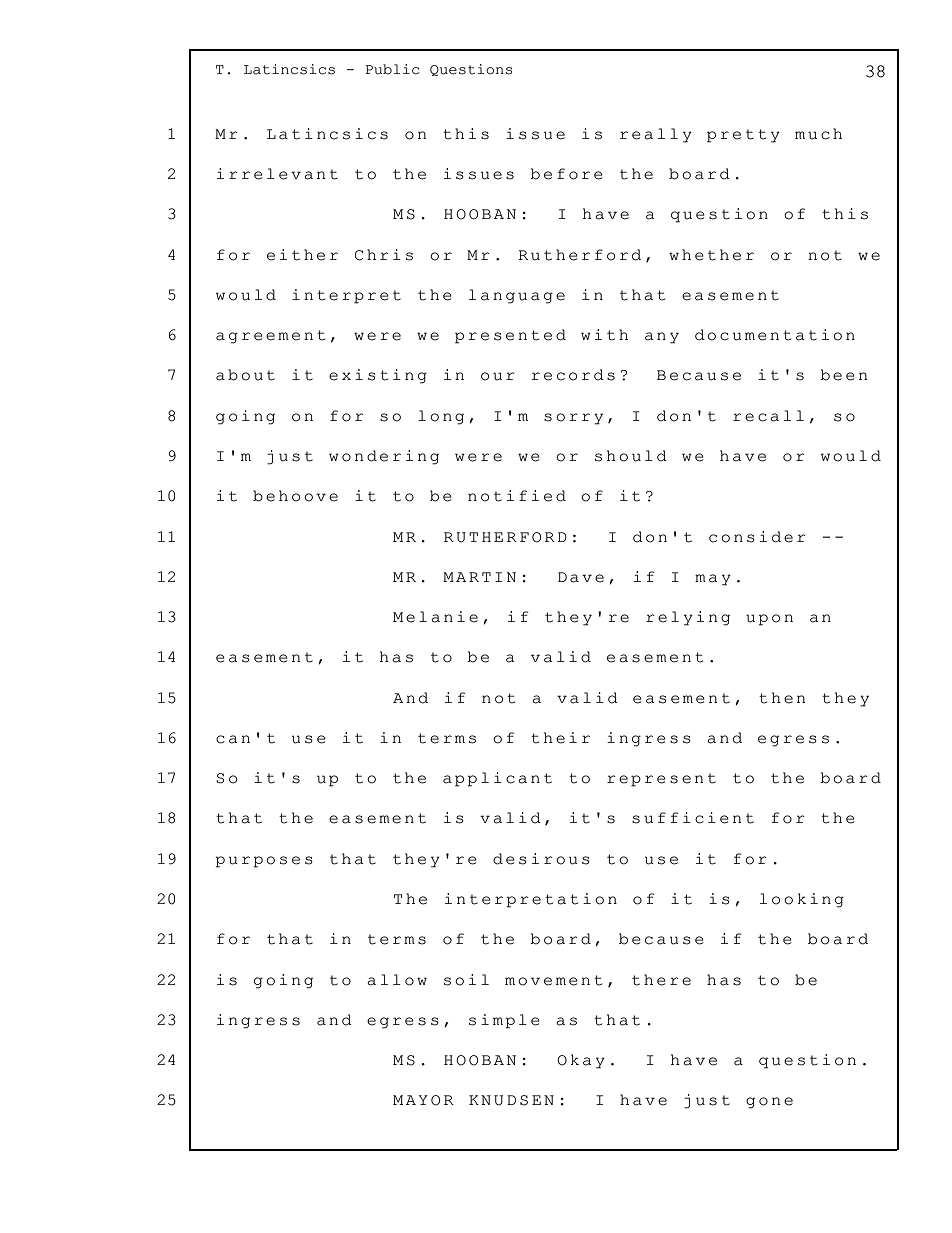 The image size is (952, 1233). Describe the element at coordinates (566, 174) in the page. I see `before` at that location.
